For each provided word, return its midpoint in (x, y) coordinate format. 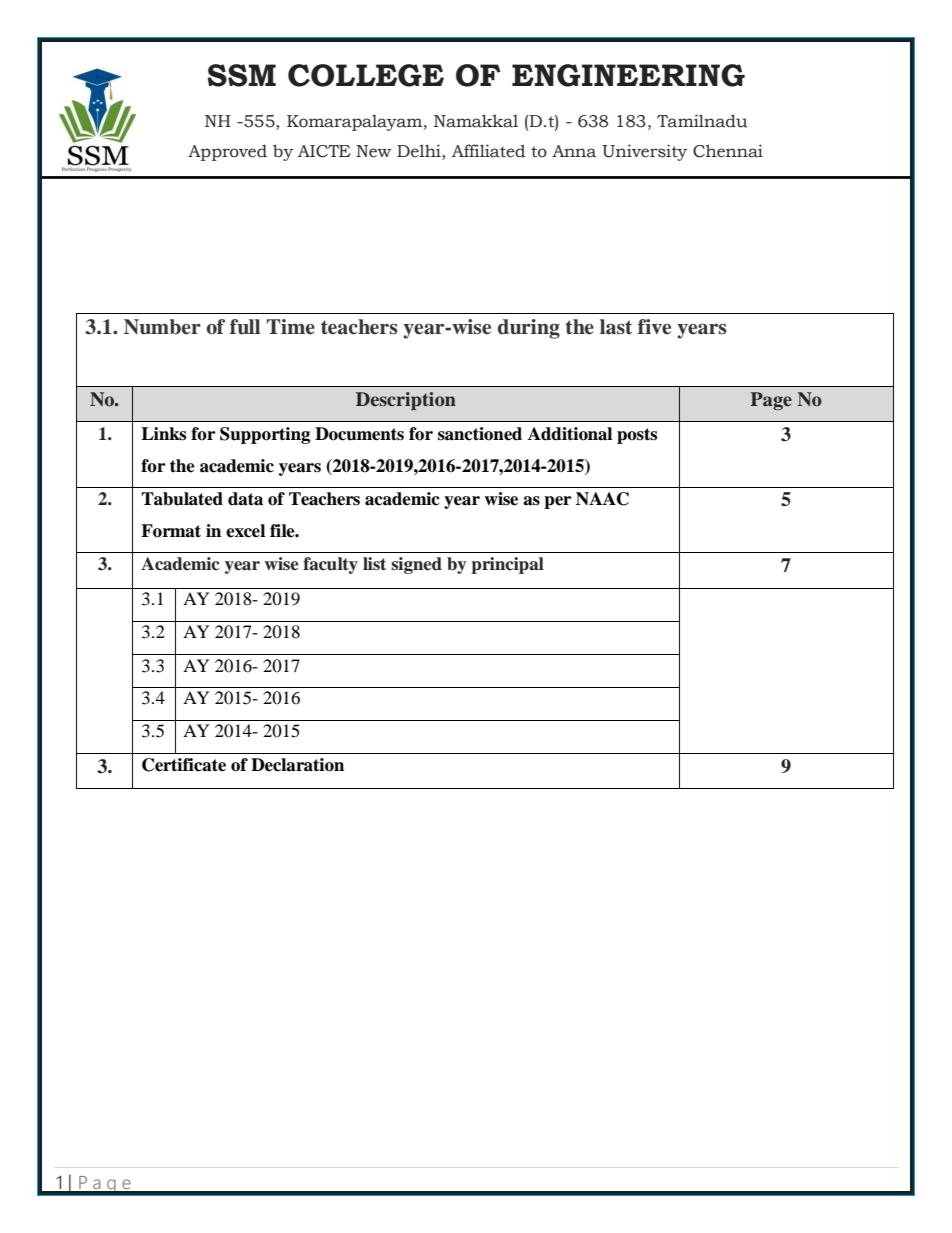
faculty (330, 565)
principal (507, 565)
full (245, 327)
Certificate (184, 765)
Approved (227, 152)
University (644, 152)
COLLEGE (366, 75)
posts (637, 436)
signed (416, 565)
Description (406, 401)
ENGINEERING (628, 75)
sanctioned (480, 434)
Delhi (420, 152)
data (245, 499)
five (654, 327)
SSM (241, 75)
